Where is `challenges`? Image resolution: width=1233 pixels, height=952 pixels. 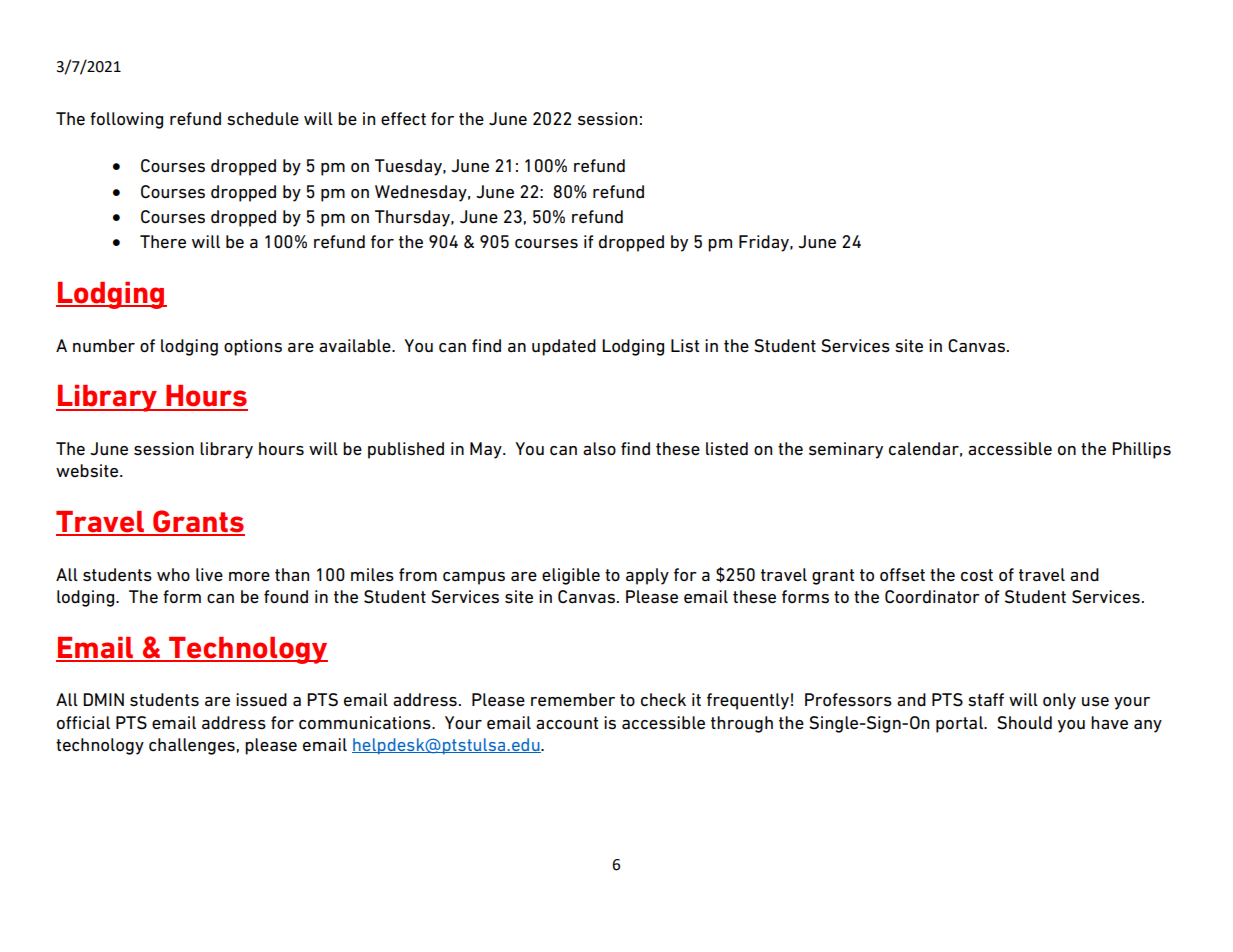 challenges is located at coordinates (192, 746).
